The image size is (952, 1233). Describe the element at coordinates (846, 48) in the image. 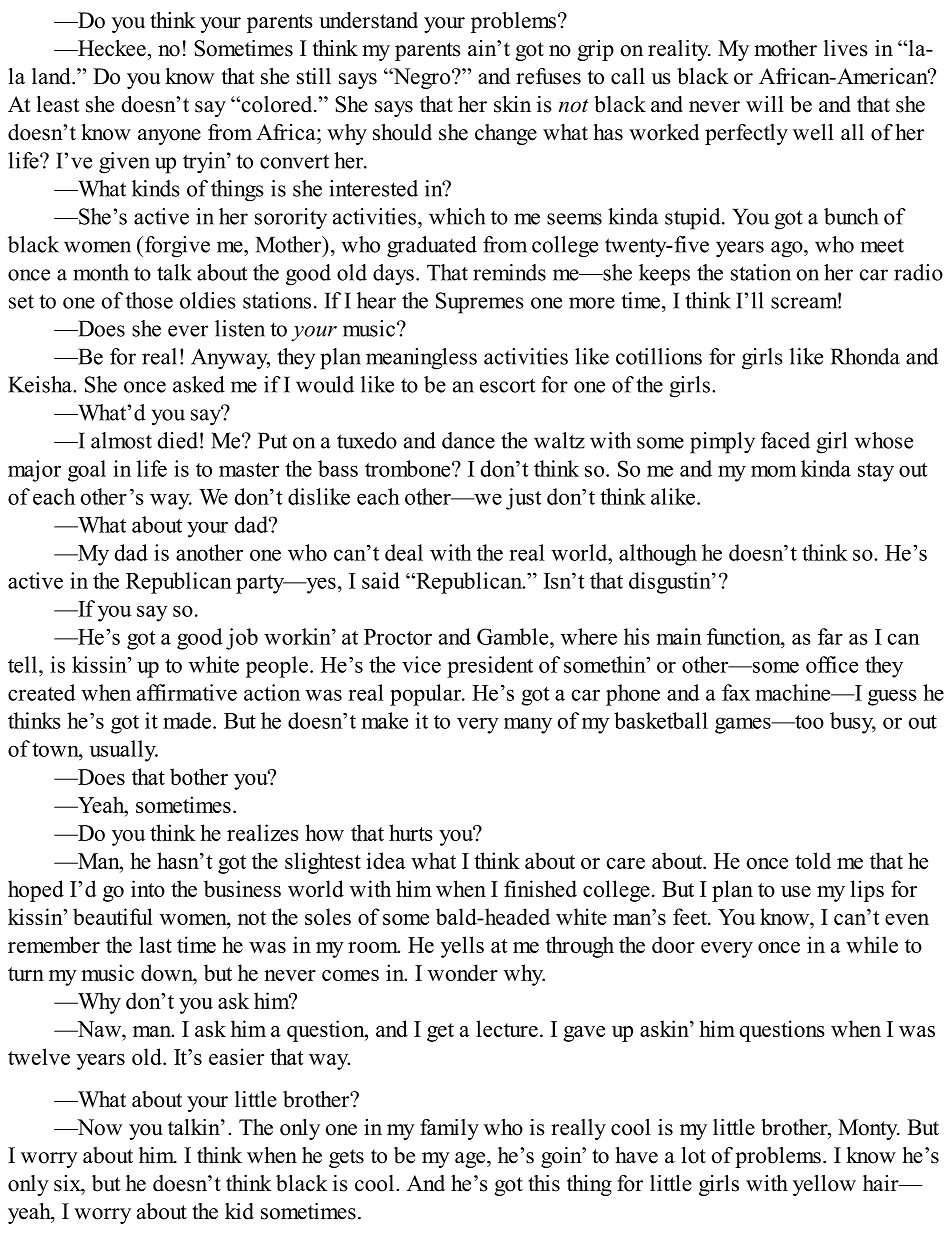

I see `lives` at that location.
